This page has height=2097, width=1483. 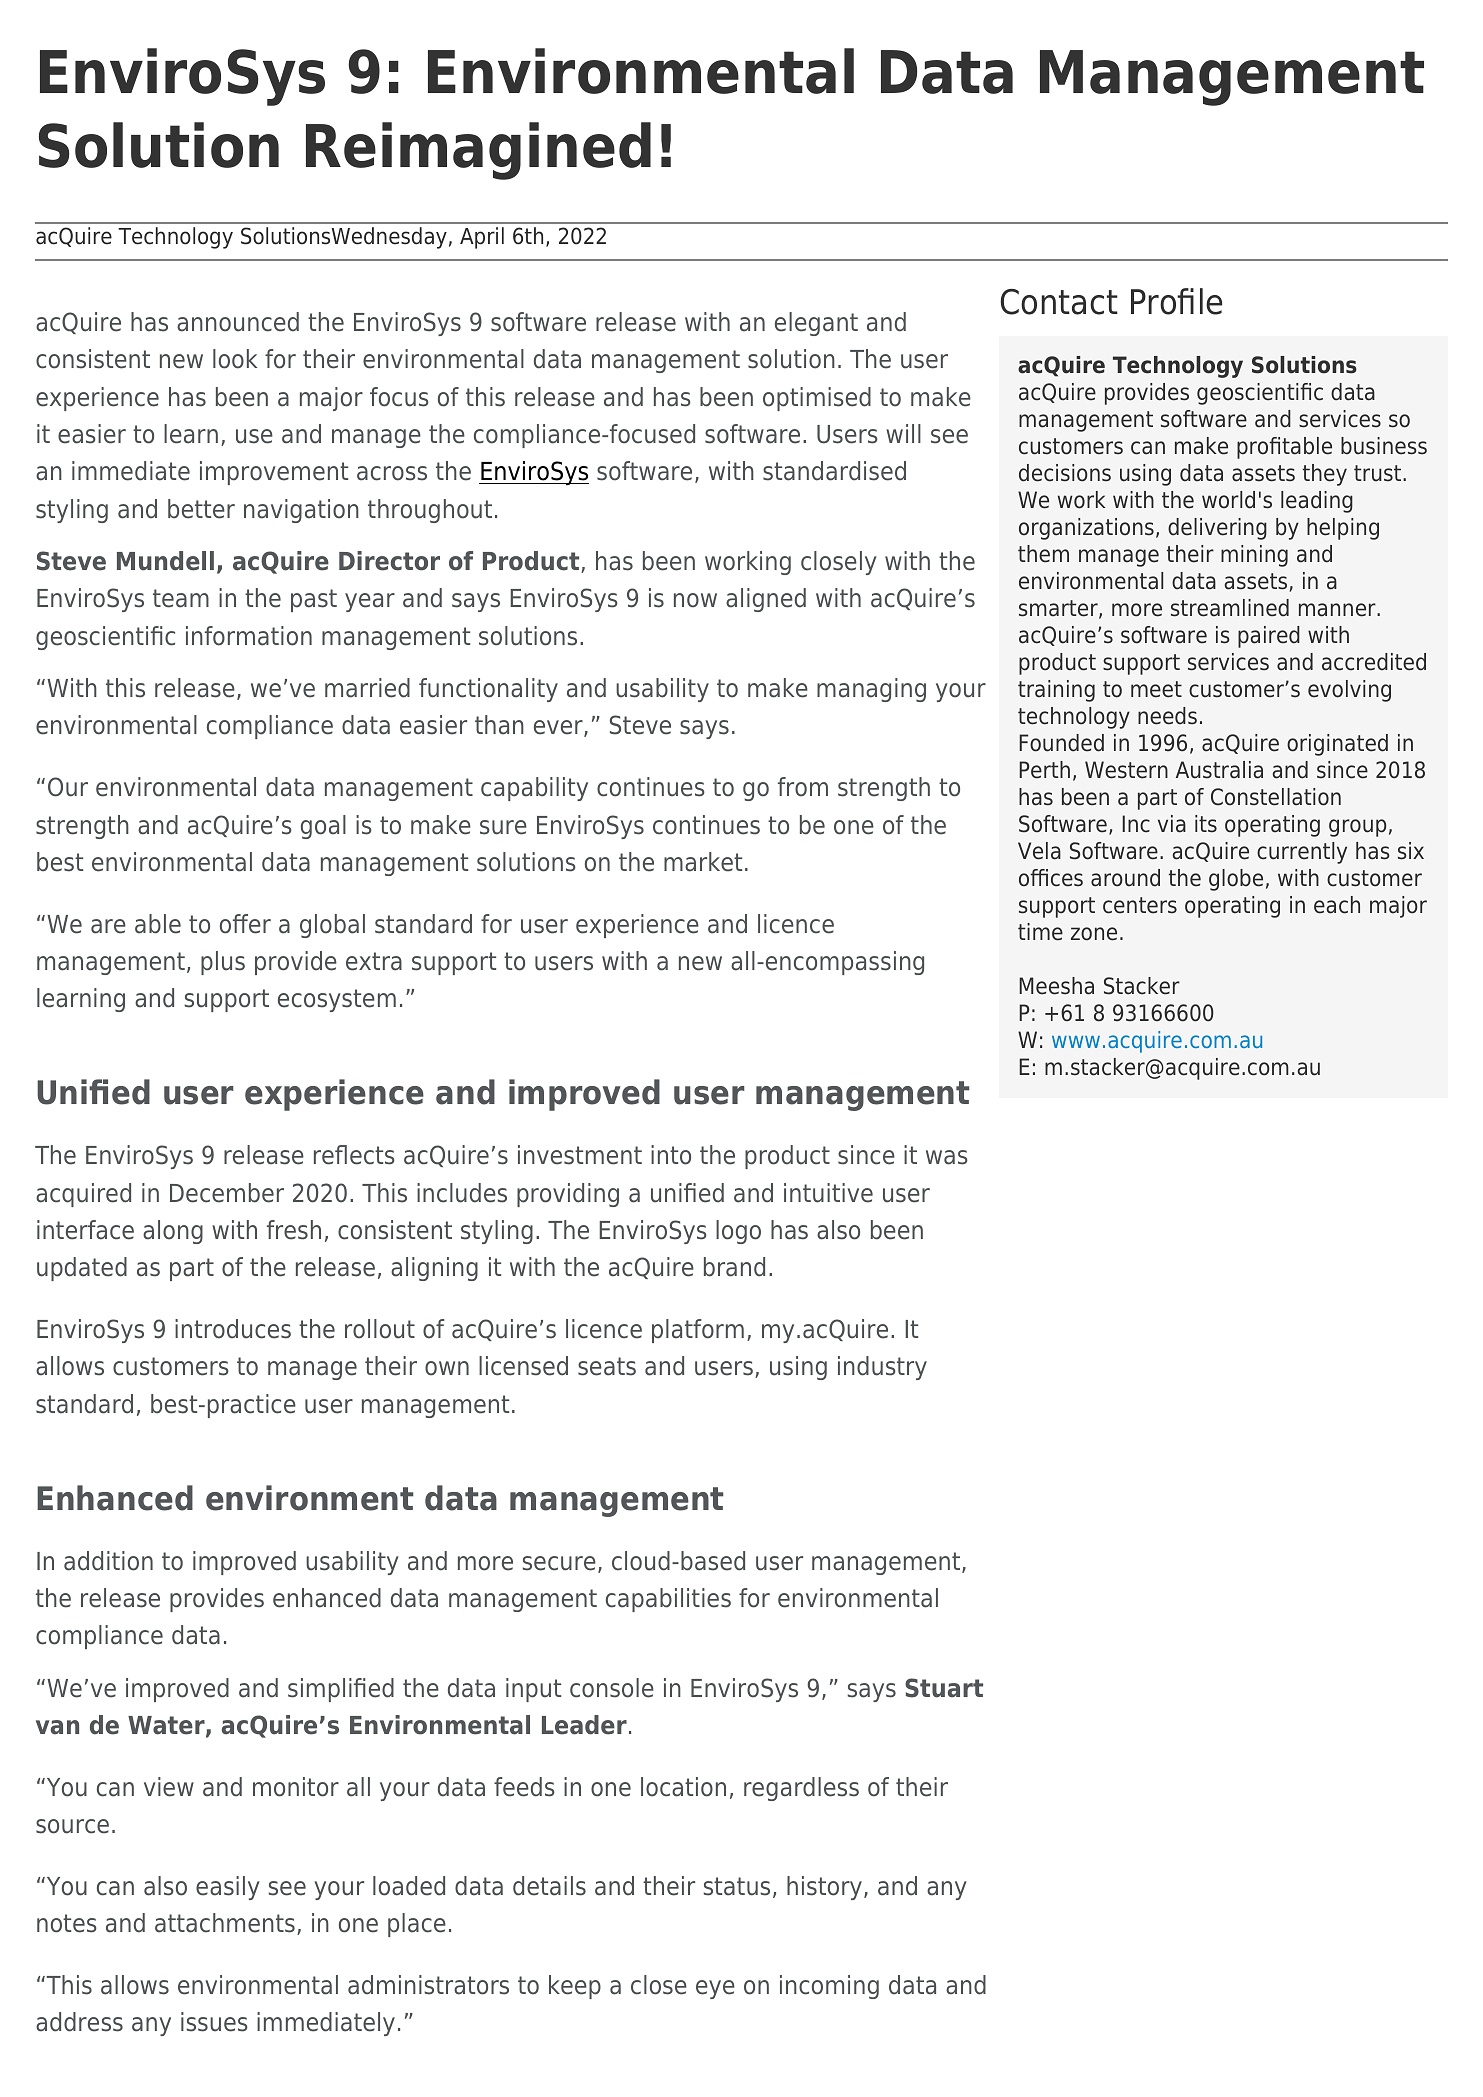 I want to click on addition, so click(x=108, y=1561).
